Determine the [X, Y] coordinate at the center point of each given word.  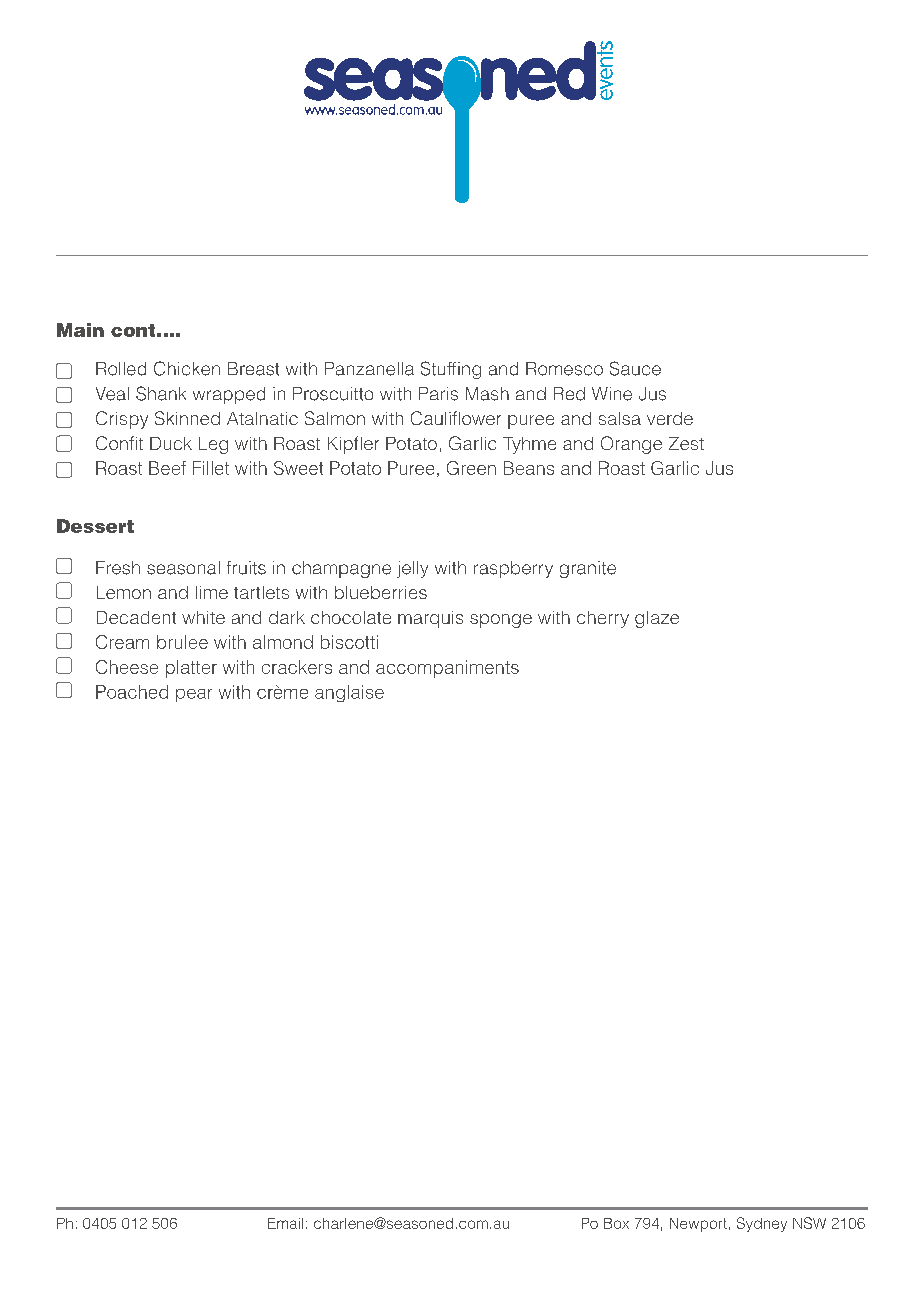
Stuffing [451, 370]
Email [285, 1223]
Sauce [635, 368]
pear [194, 695]
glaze [657, 619]
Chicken [187, 368]
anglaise [349, 693]
